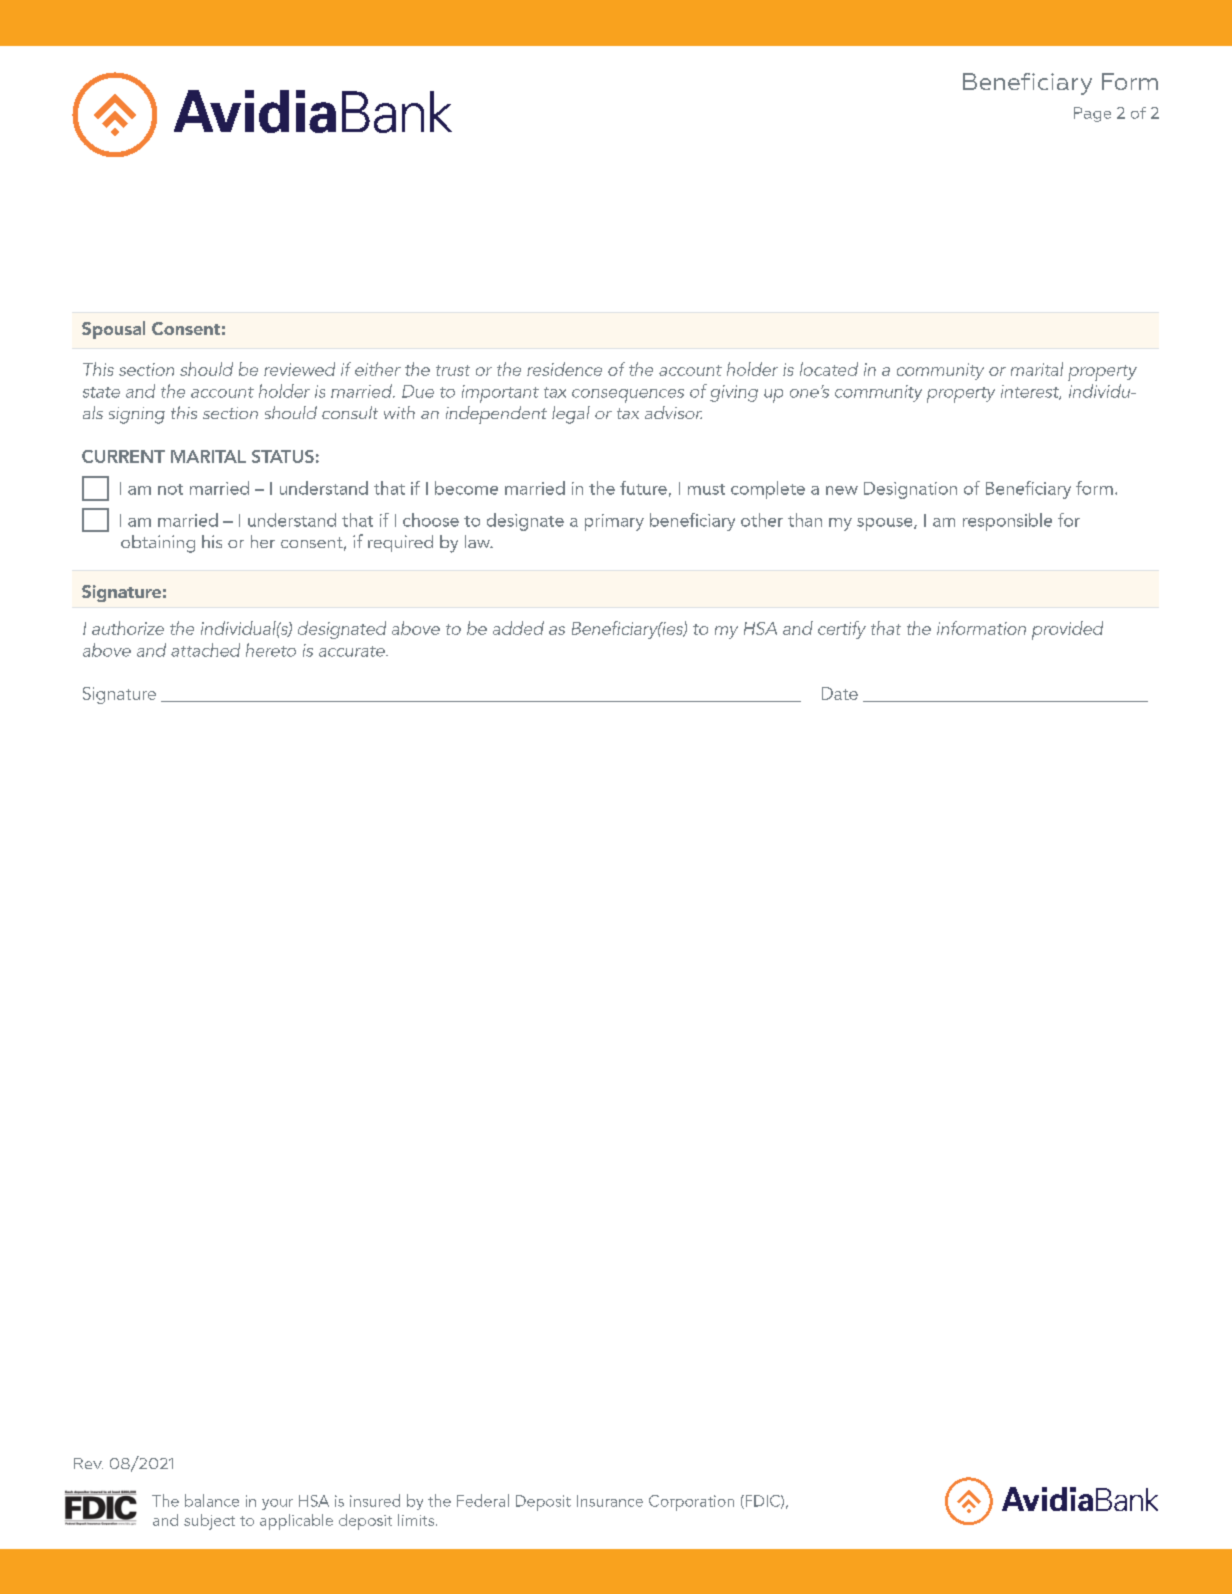 The image size is (1232, 1594). What do you see at coordinates (212, 1500) in the document?
I see `balance` at bounding box center [212, 1500].
